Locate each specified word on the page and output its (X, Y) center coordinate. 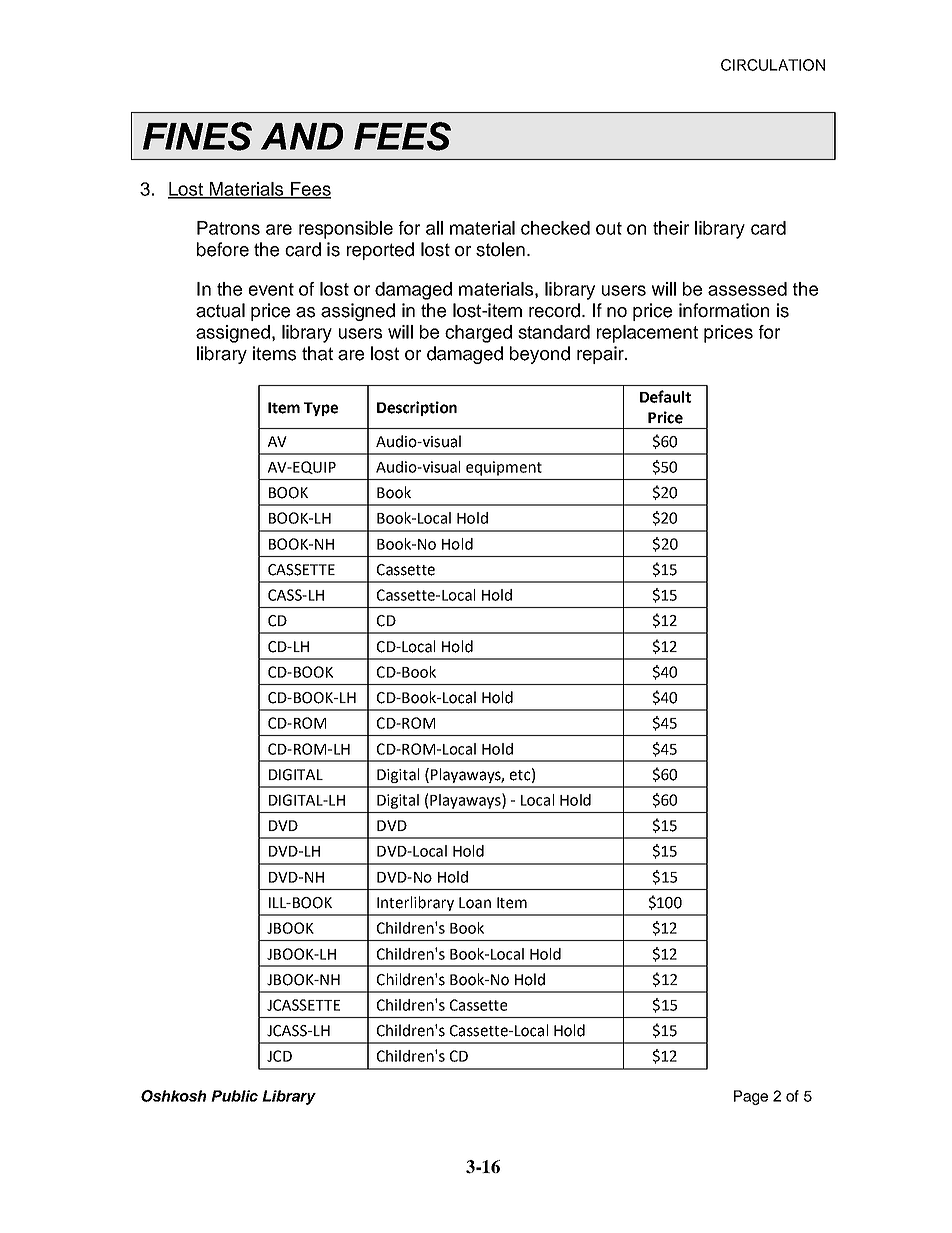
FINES (197, 136)
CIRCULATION (773, 65)
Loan (475, 903)
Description (417, 408)
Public (234, 1096)
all (434, 228)
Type (321, 409)
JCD (279, 1056)
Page (751, 1097)
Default (665, 396)
